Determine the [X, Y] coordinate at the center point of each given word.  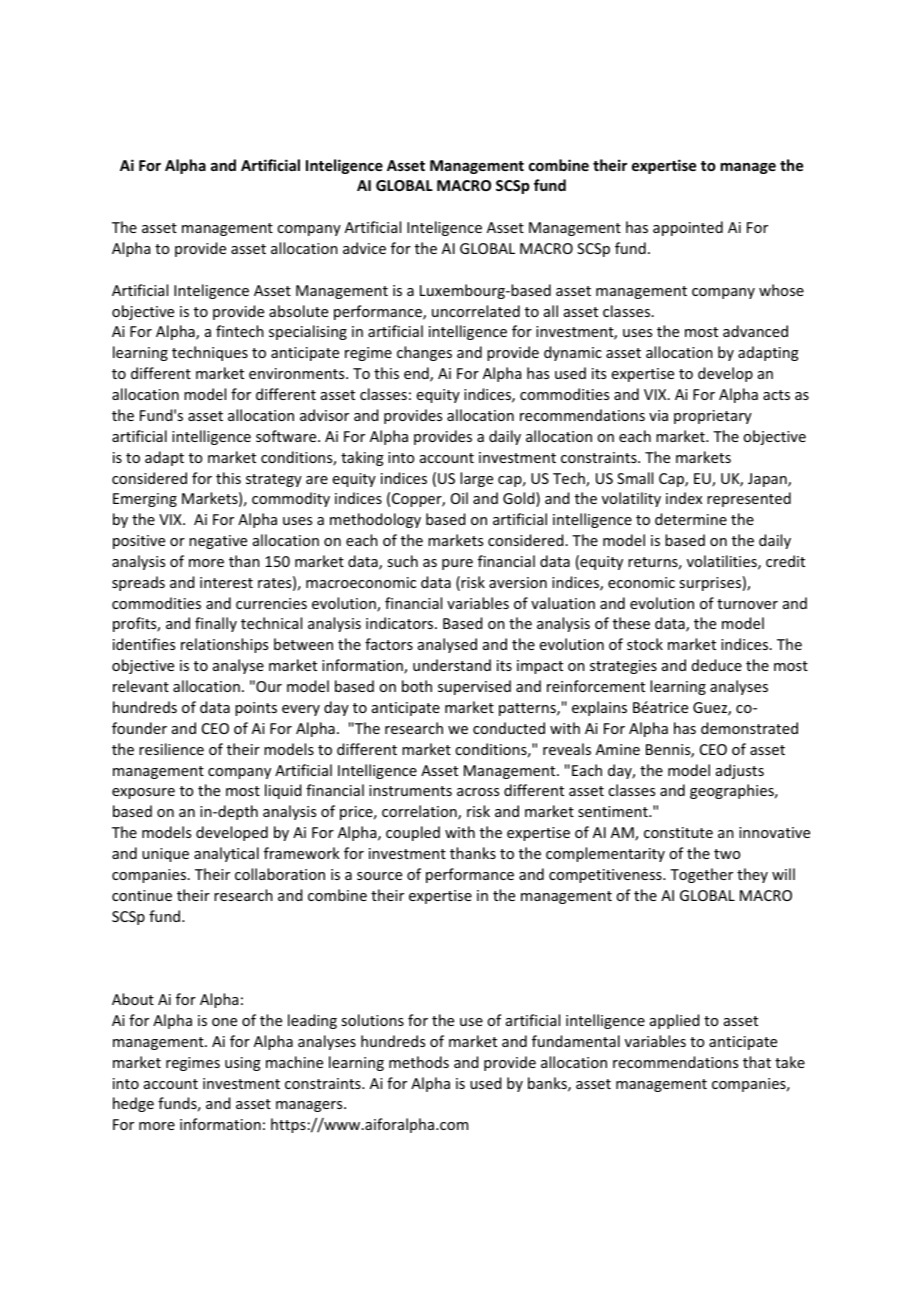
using [243, 1064]
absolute [298, 311]
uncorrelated [476, 311]
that [757, 1062]
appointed [688, 228]
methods [419, 1062]
